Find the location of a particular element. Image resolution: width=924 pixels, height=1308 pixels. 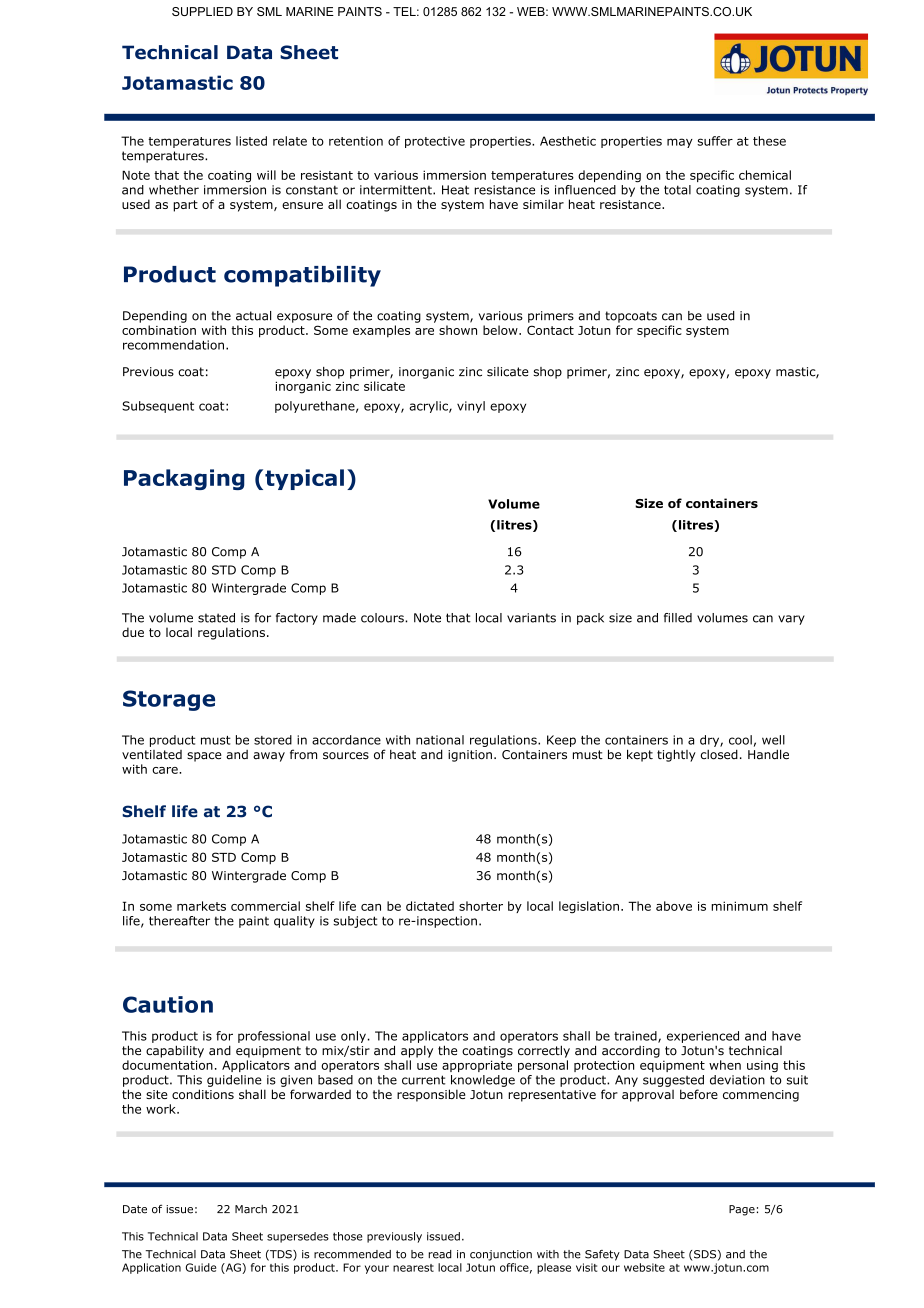

read is located at coordinates (440, 1254).
